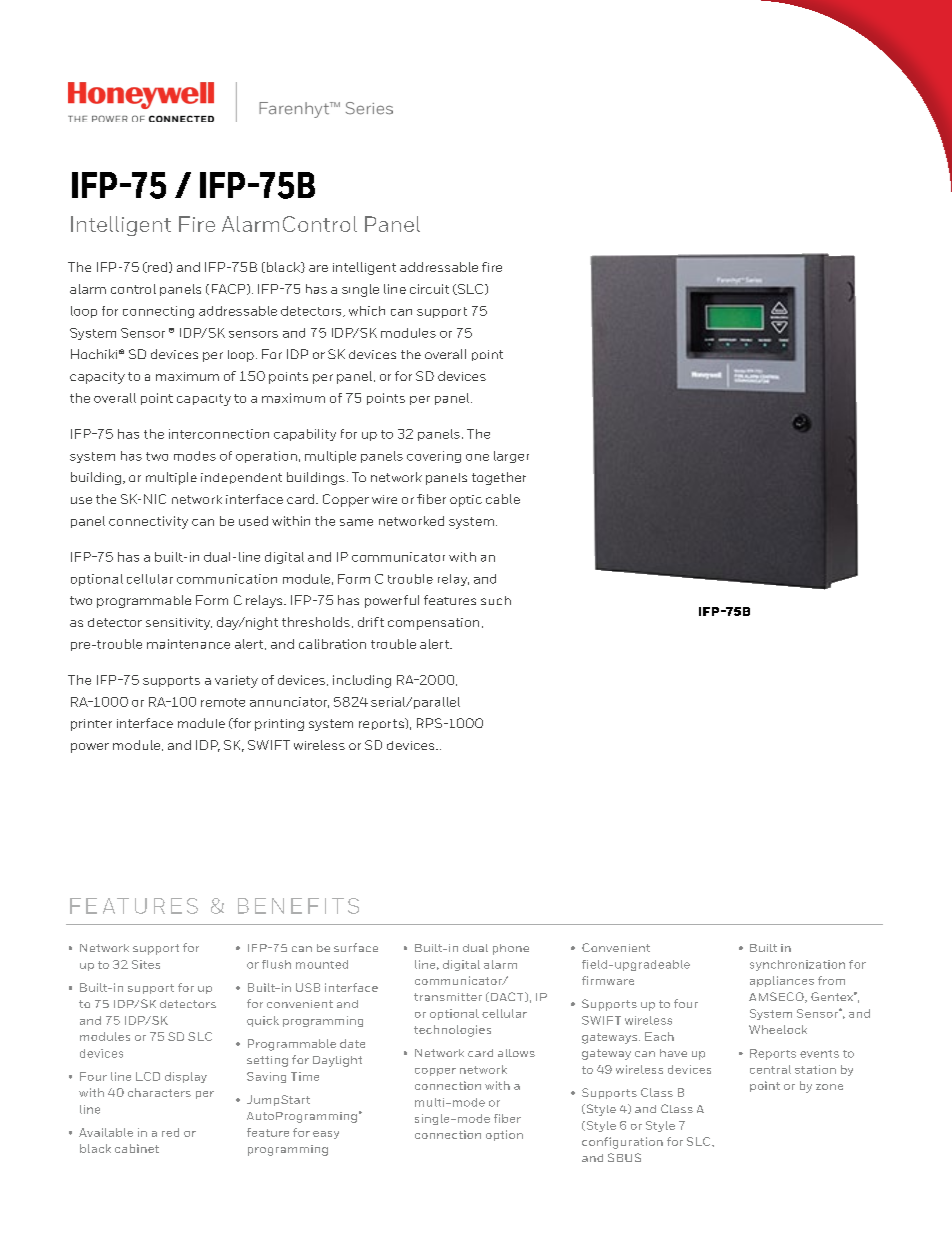 The height and width of the screenshot is (1233, 952). Describe the element at coordinates (158, 312) in the screenshot. I see `connecting` at that location.
